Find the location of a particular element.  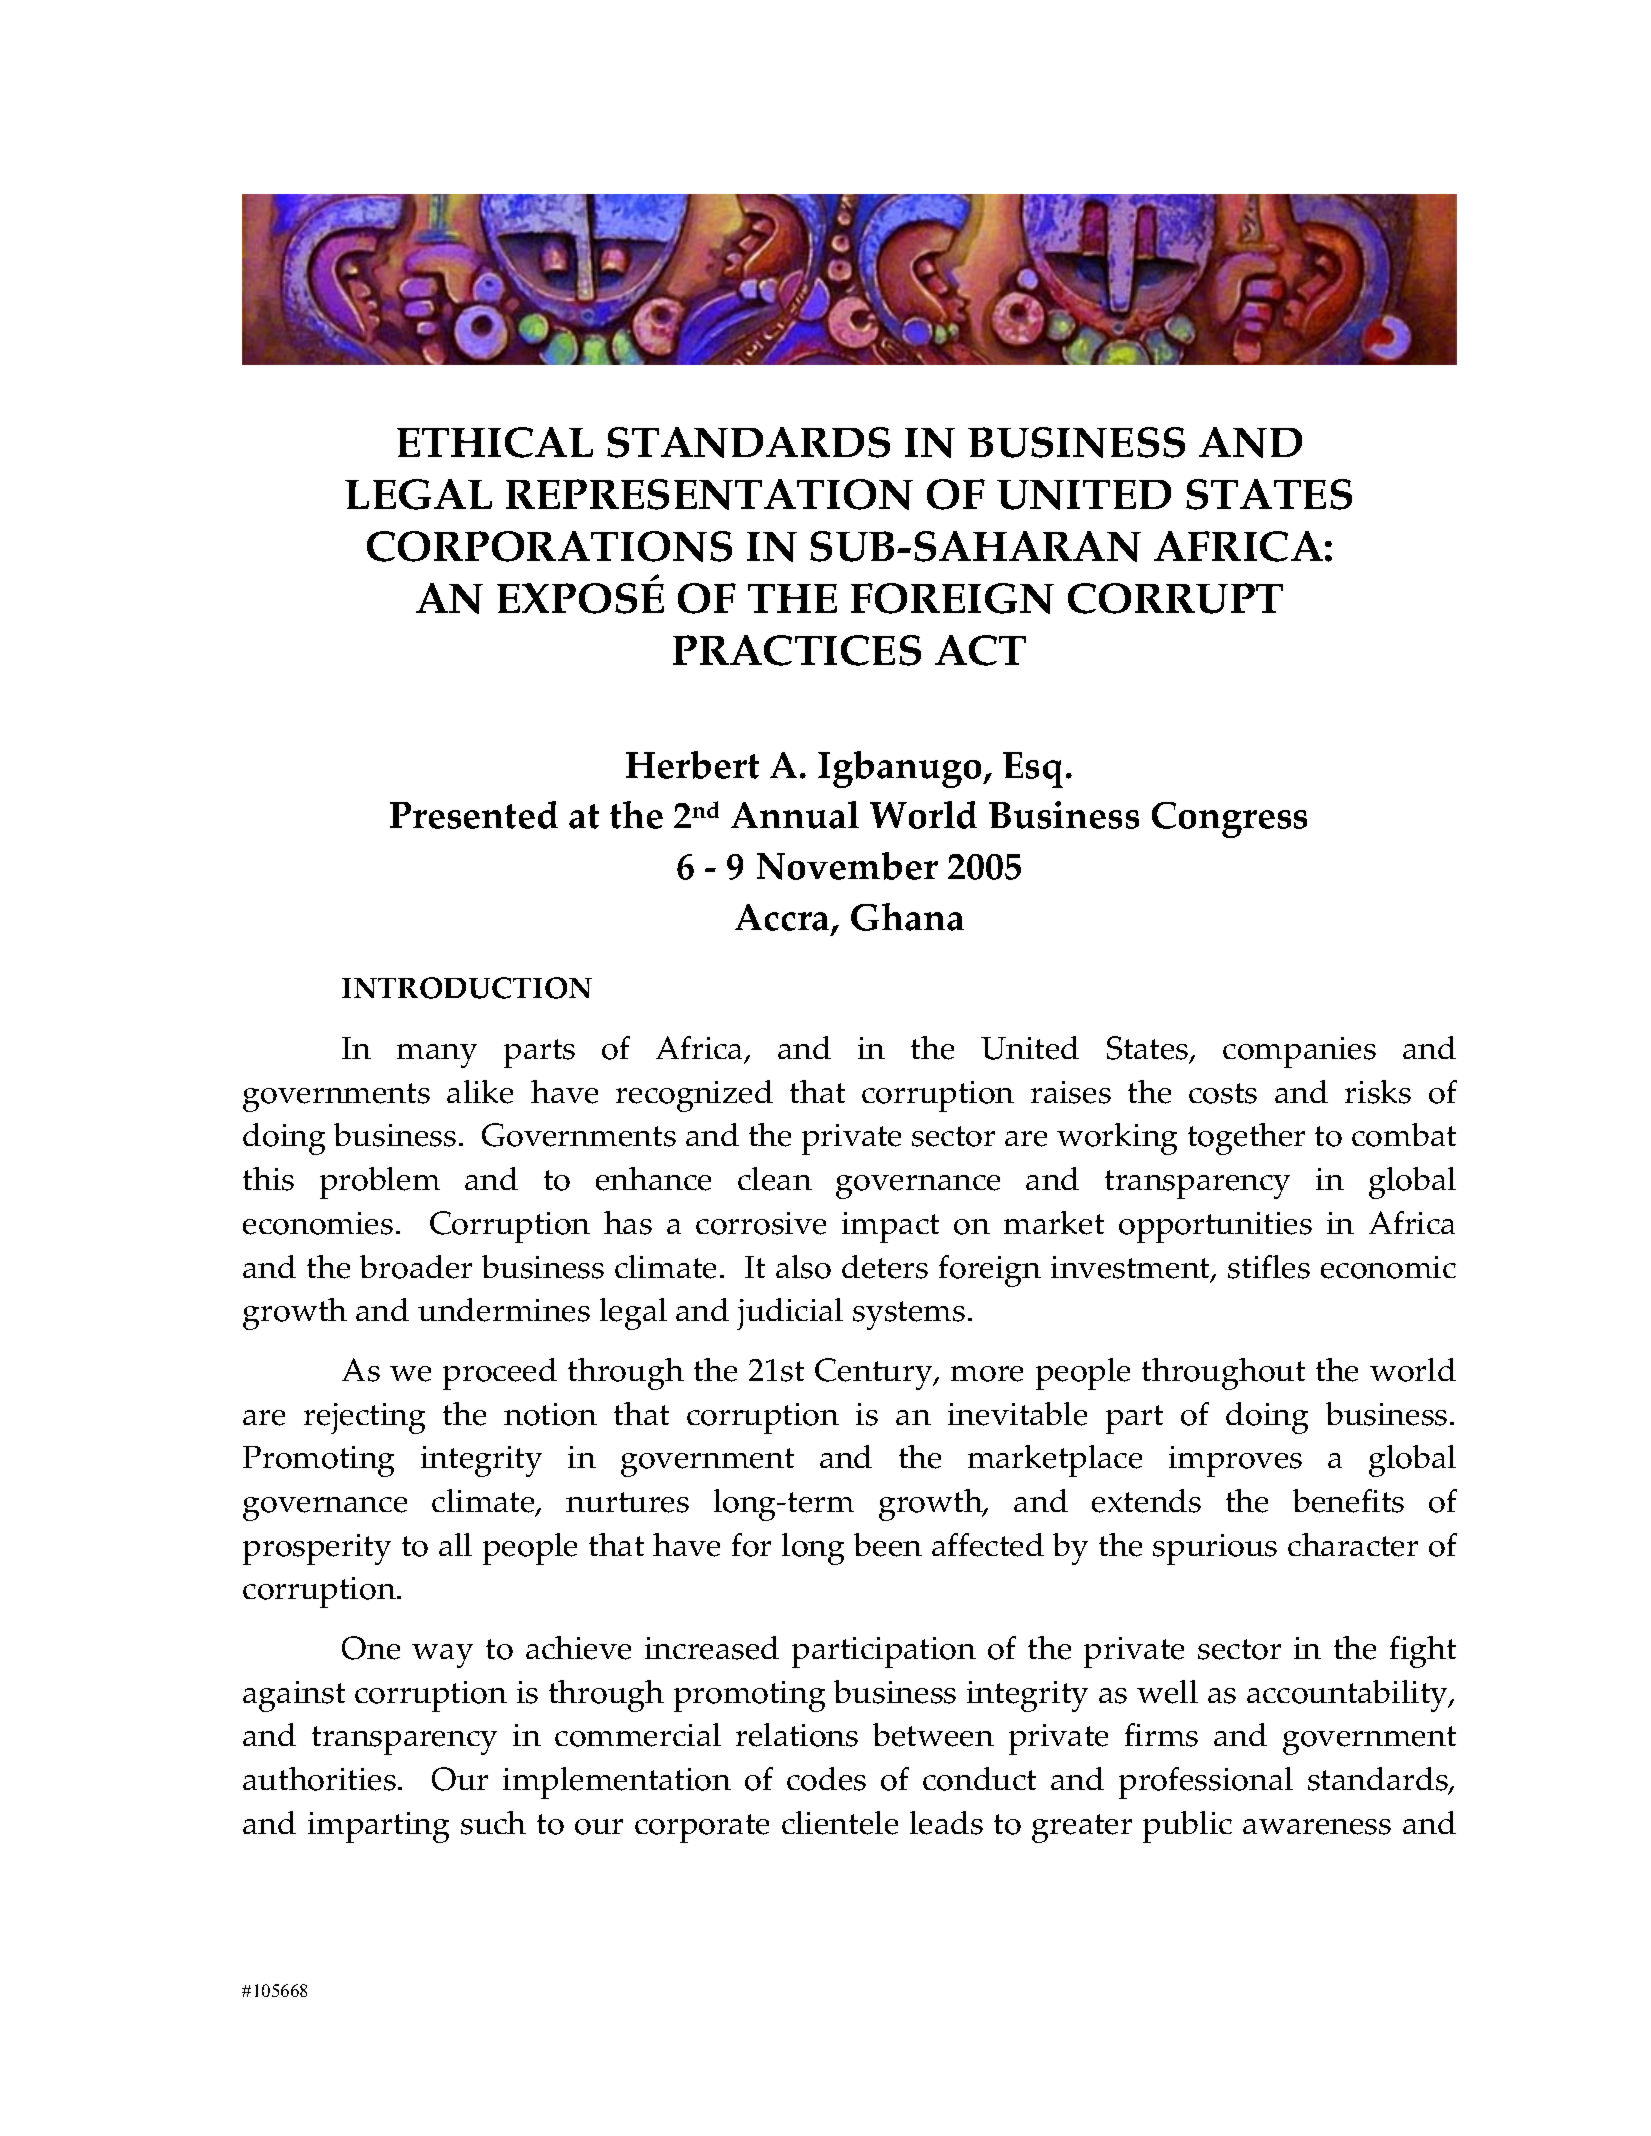

codes is located at coordinates (826, 1779).
